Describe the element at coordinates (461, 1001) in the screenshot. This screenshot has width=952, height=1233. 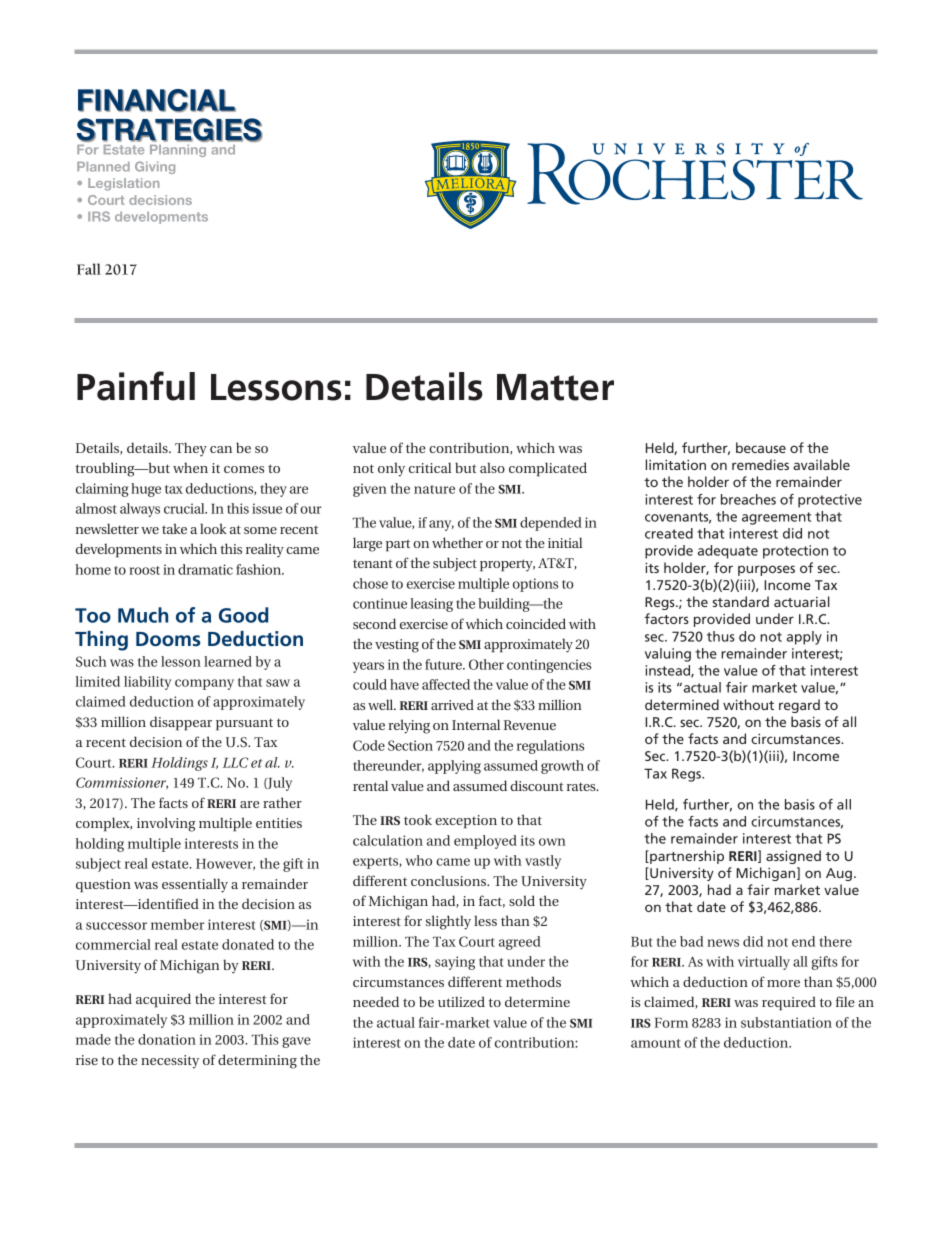
I see `utilized` at that location.
